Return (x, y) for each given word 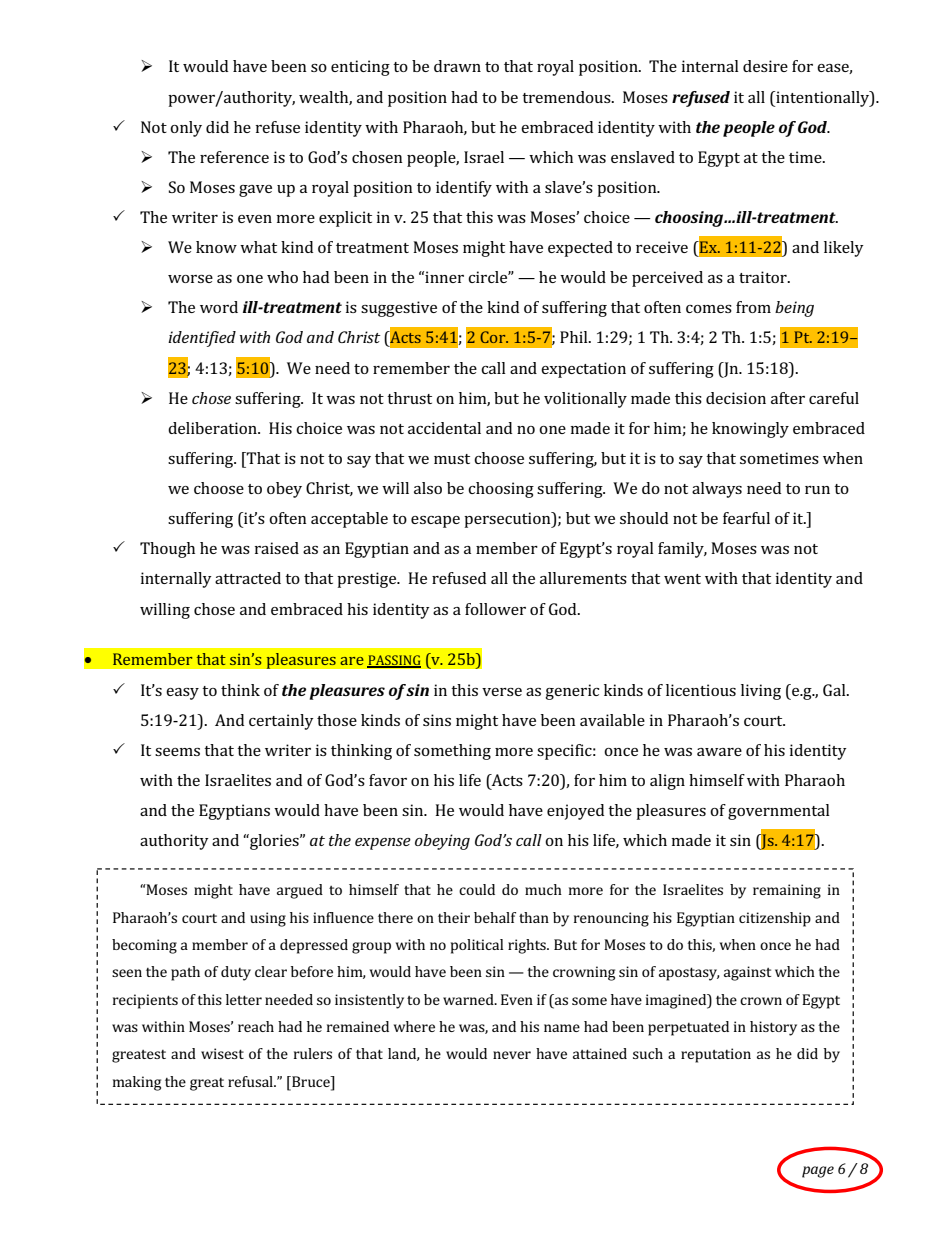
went (682, 579)
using (268, 919)
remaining (787, 891)
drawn (457, 66)
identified (202, 339)
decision (736, 398)
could (477, 889)
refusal (251, 1081)
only (186, 129)
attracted (248, 578)
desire (765, 66)
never (512, 1055)
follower (495, 609)
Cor (494, 337)
